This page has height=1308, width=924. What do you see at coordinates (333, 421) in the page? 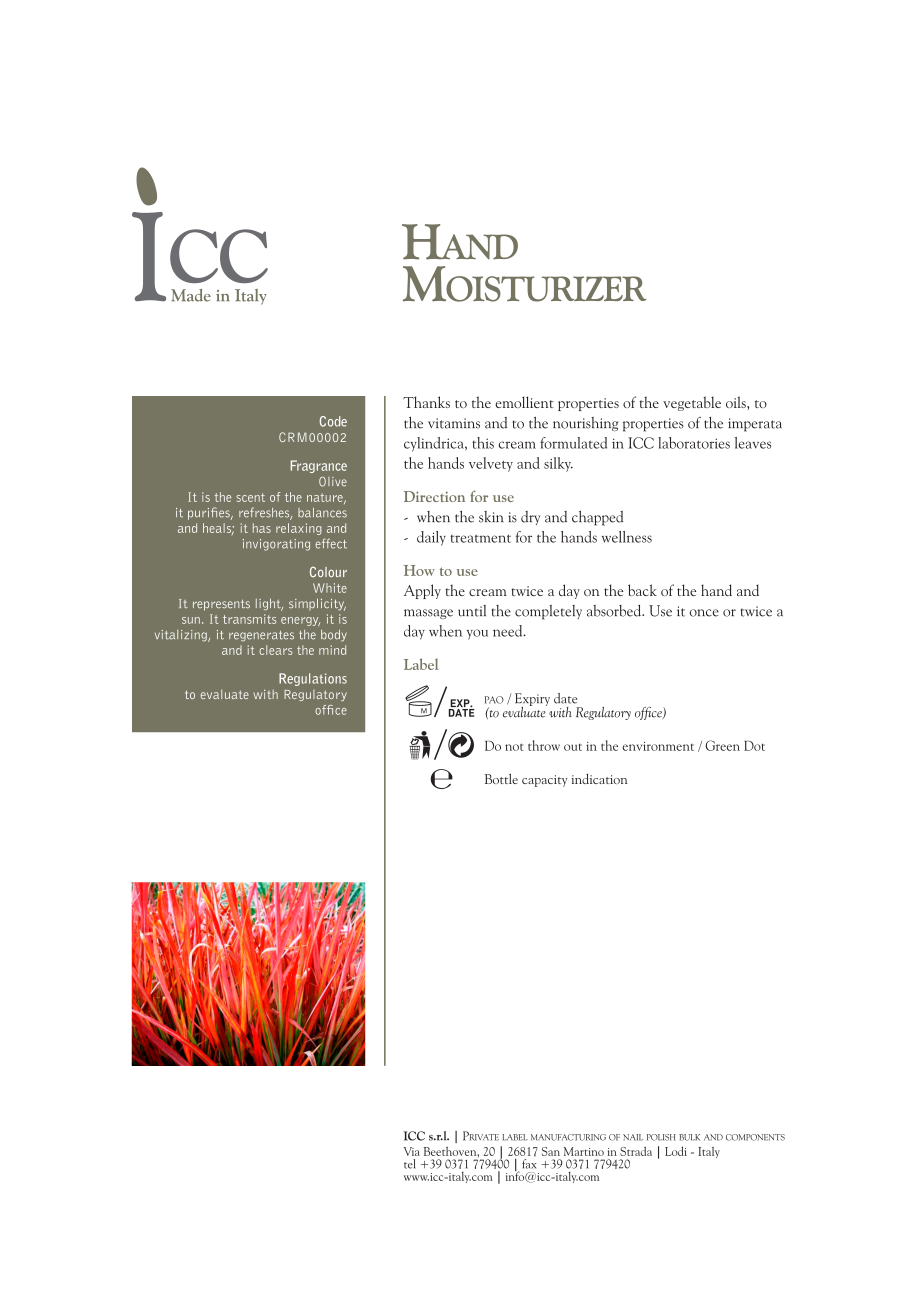
I see `Code` at bounding box center [333, 421].
